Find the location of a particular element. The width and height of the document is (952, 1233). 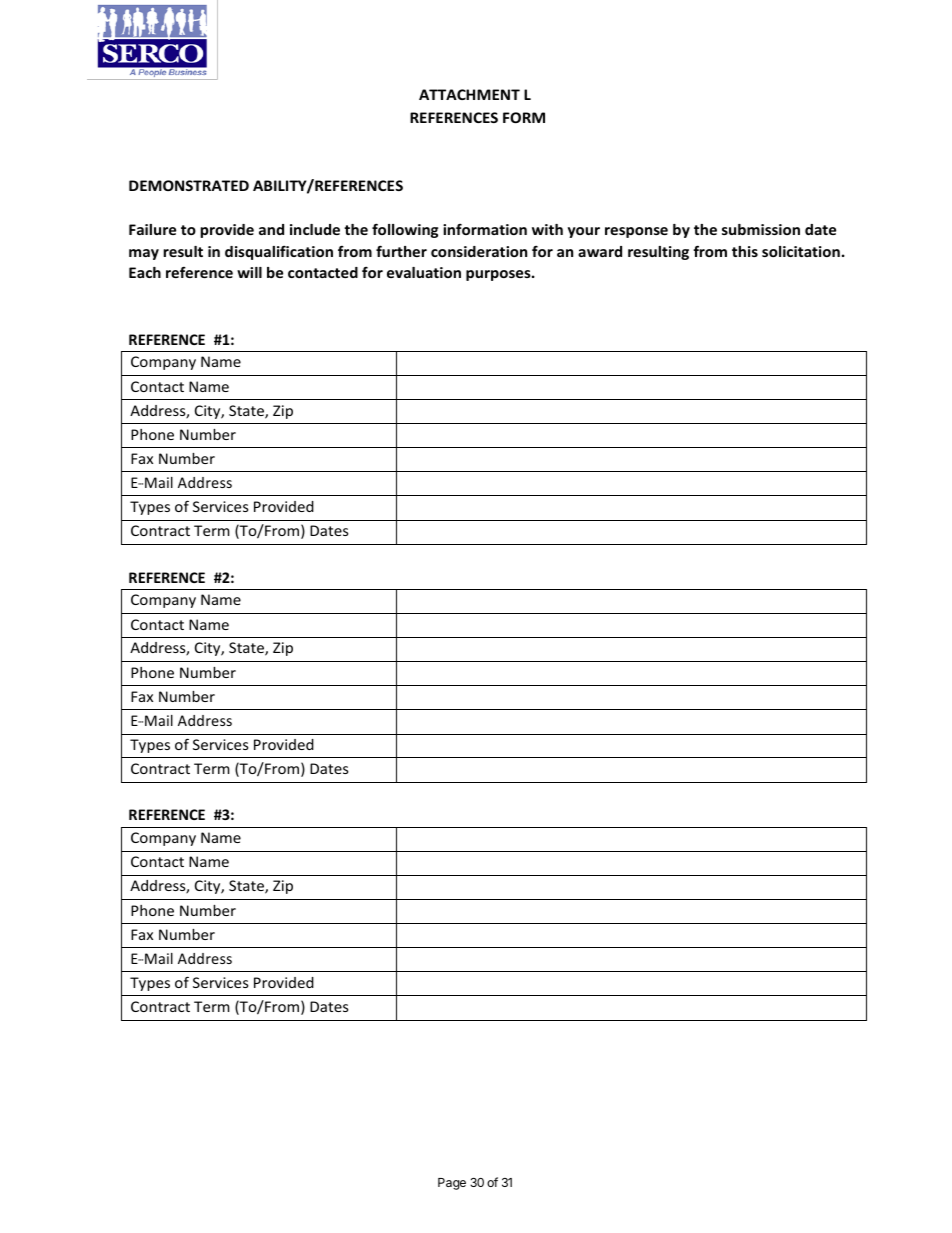

solicitation is located at coordinates (801, 251).
